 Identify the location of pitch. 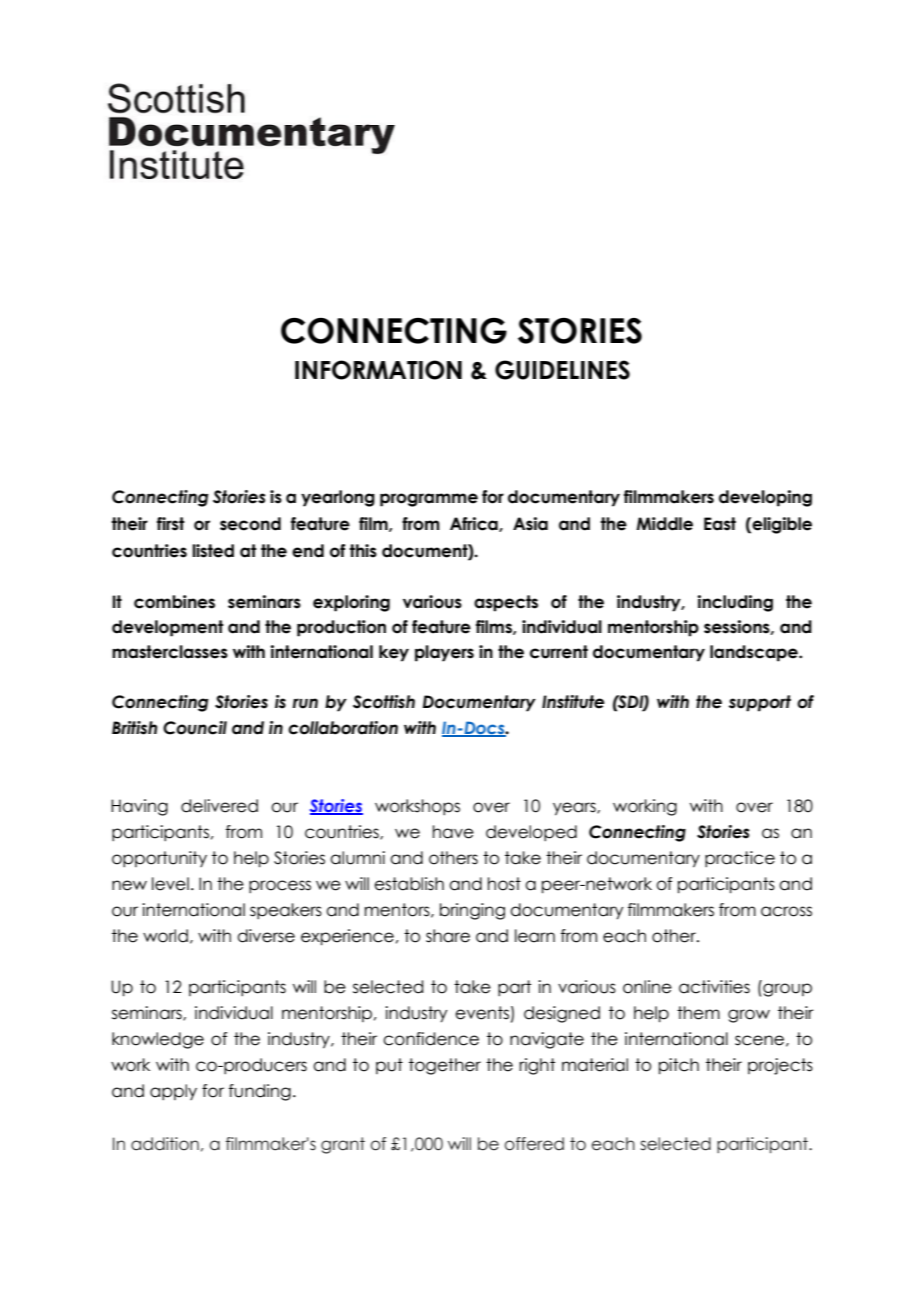
(679, 1066).
